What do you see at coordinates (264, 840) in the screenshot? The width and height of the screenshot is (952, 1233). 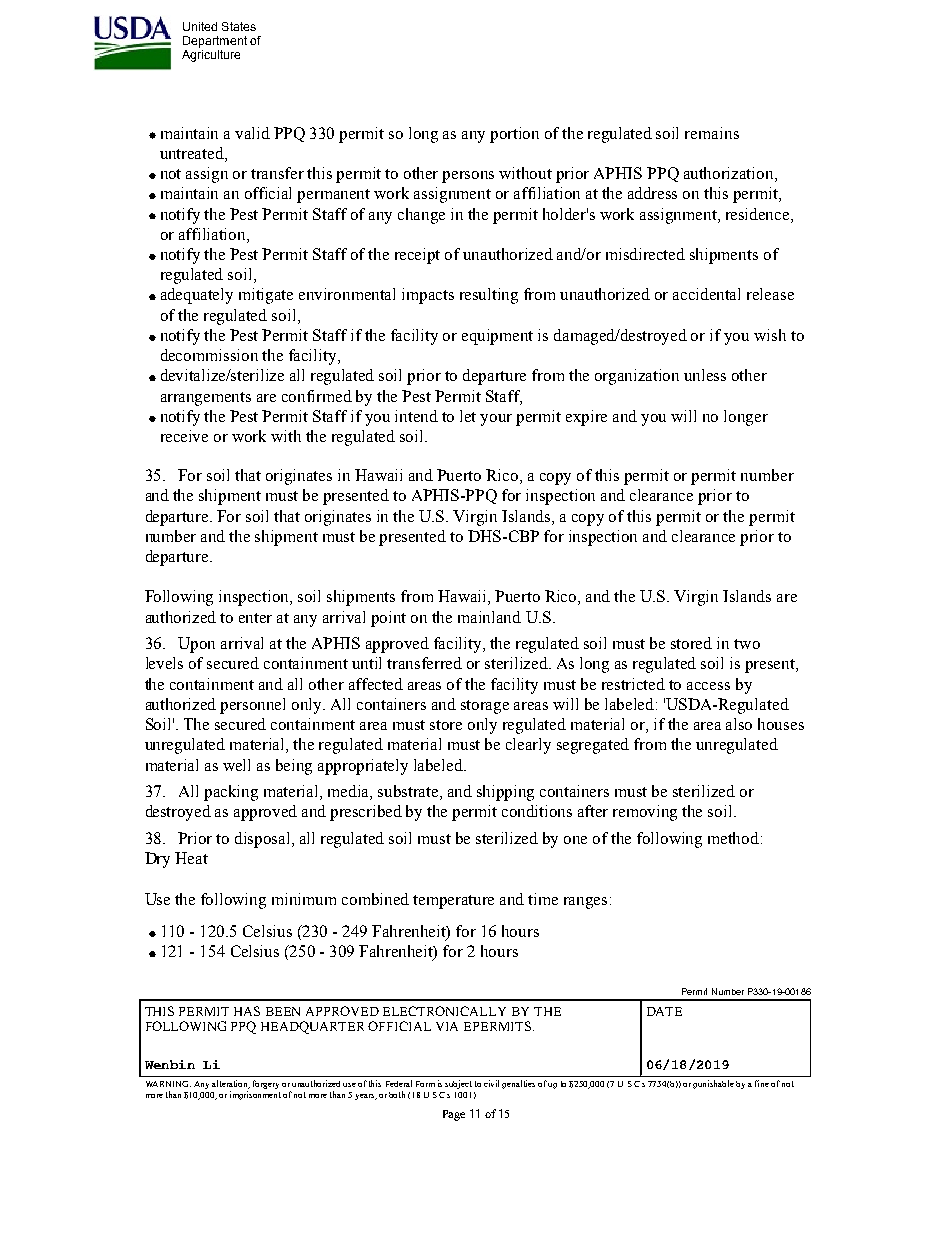 I see `disposal` at bounding box center [264, 840].
